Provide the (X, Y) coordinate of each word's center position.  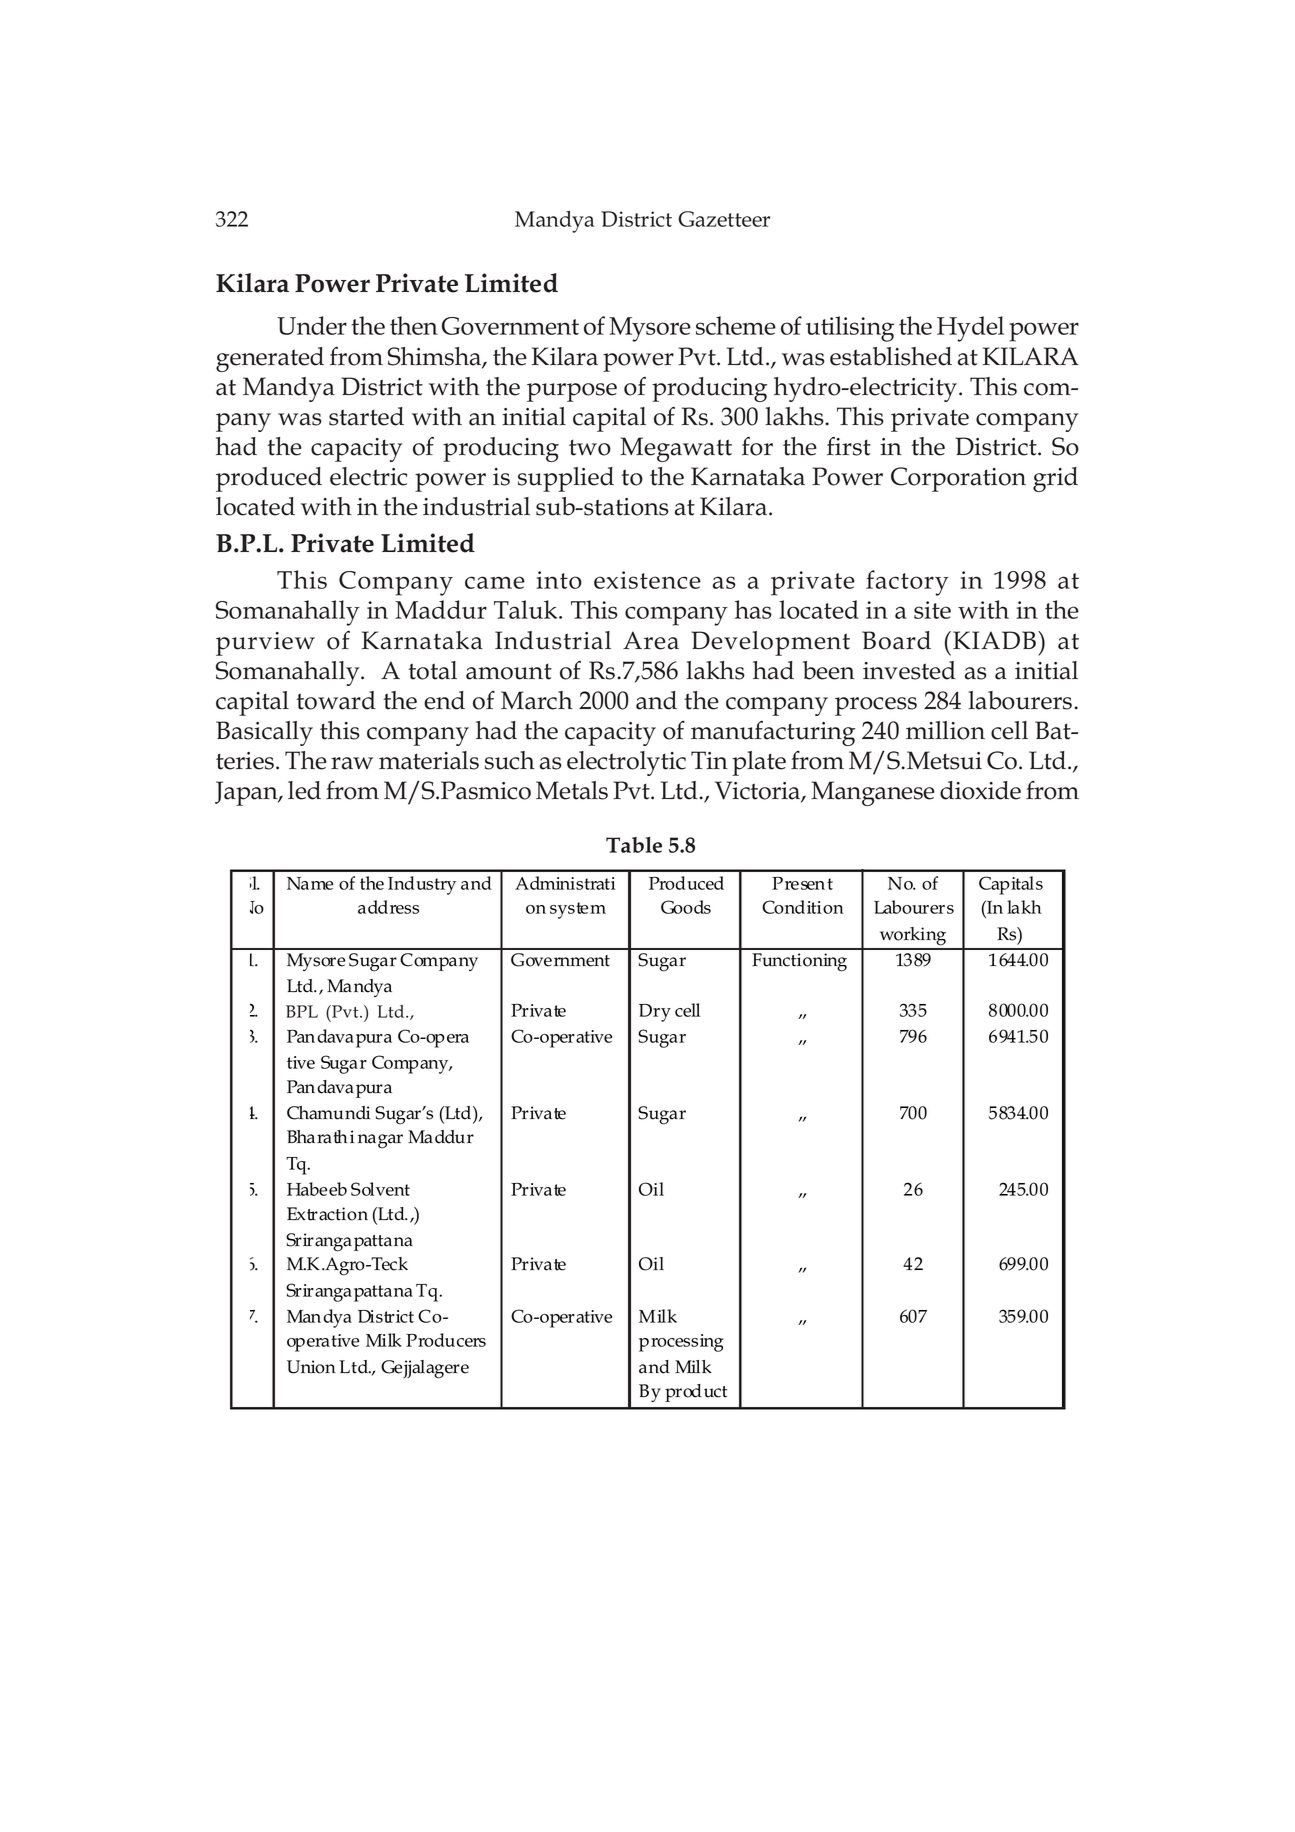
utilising (850, 329)
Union (311, 1367)
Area (651, 640)
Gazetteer (724, 219)
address (388, 907)
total (432, 670)
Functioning (799, 962)
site (932, 610)
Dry (655, 1013)
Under (312, 325)
